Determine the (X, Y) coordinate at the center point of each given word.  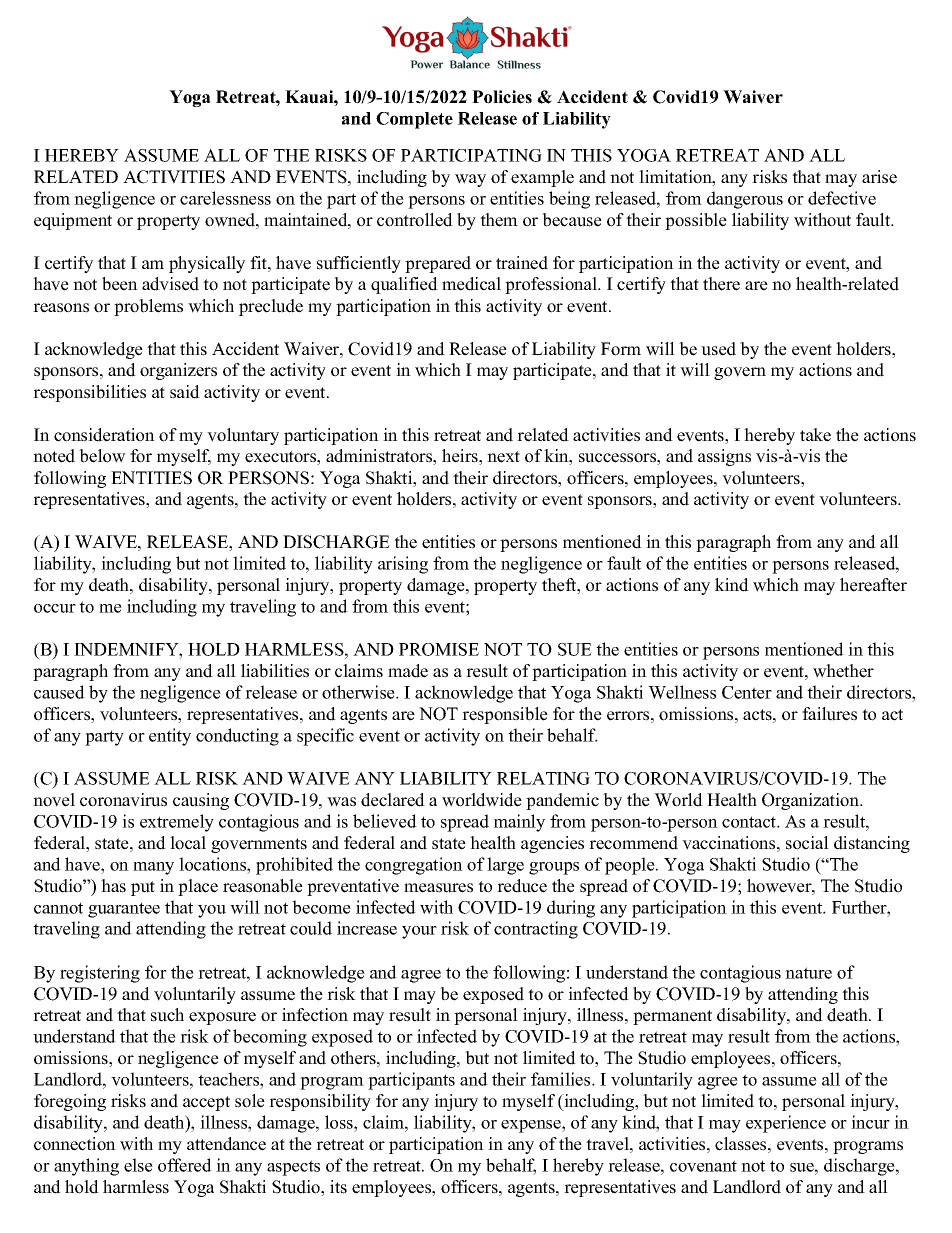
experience (786, 1124)
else (138, 1165)
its (338, 1187)
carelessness (225, 198)
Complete (414, 120)
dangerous (745, 200)
